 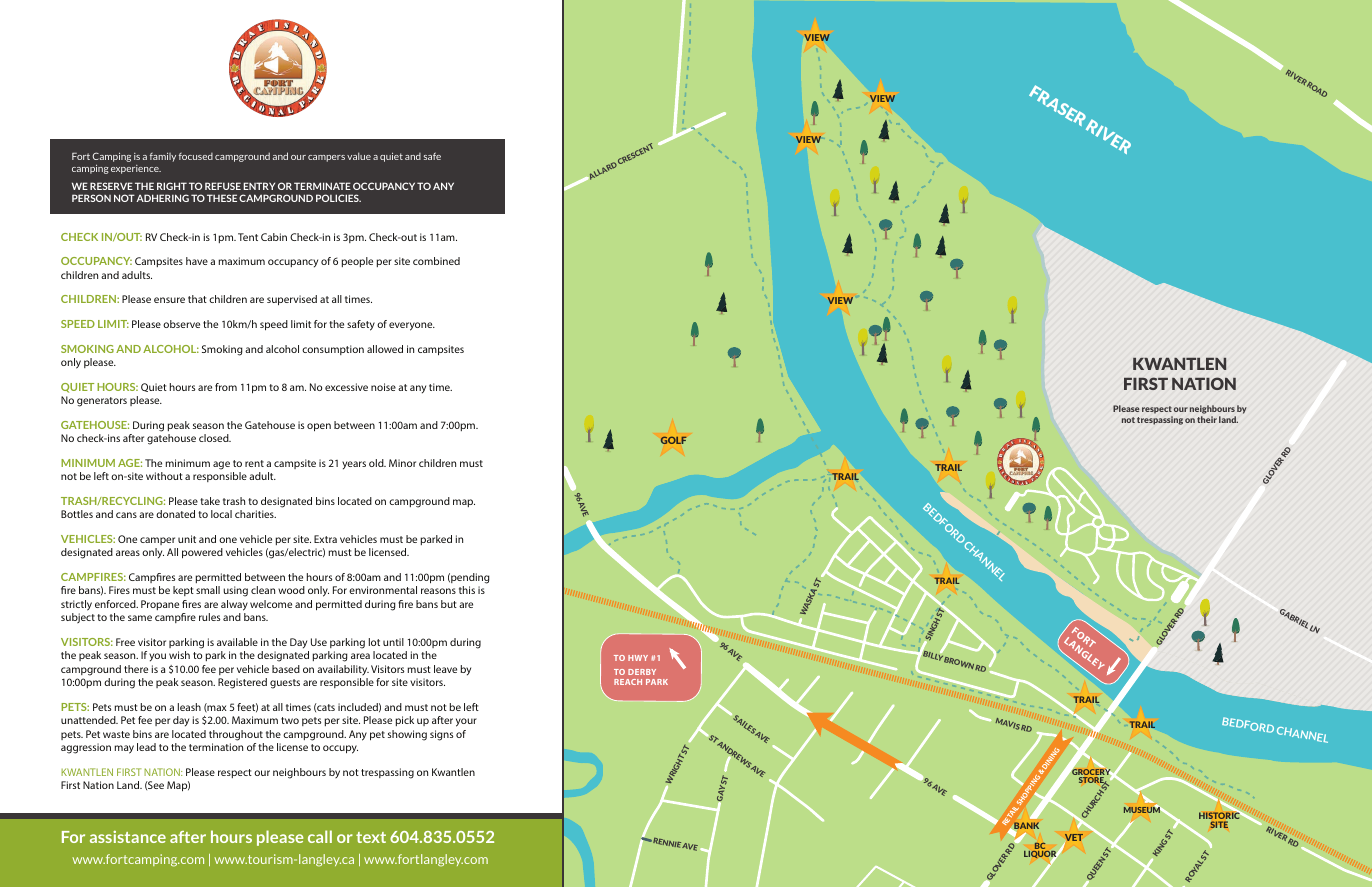 What do you see at coordinates (128, 837) in the document?
I see `assistance` at bounding box center [128, 837].
